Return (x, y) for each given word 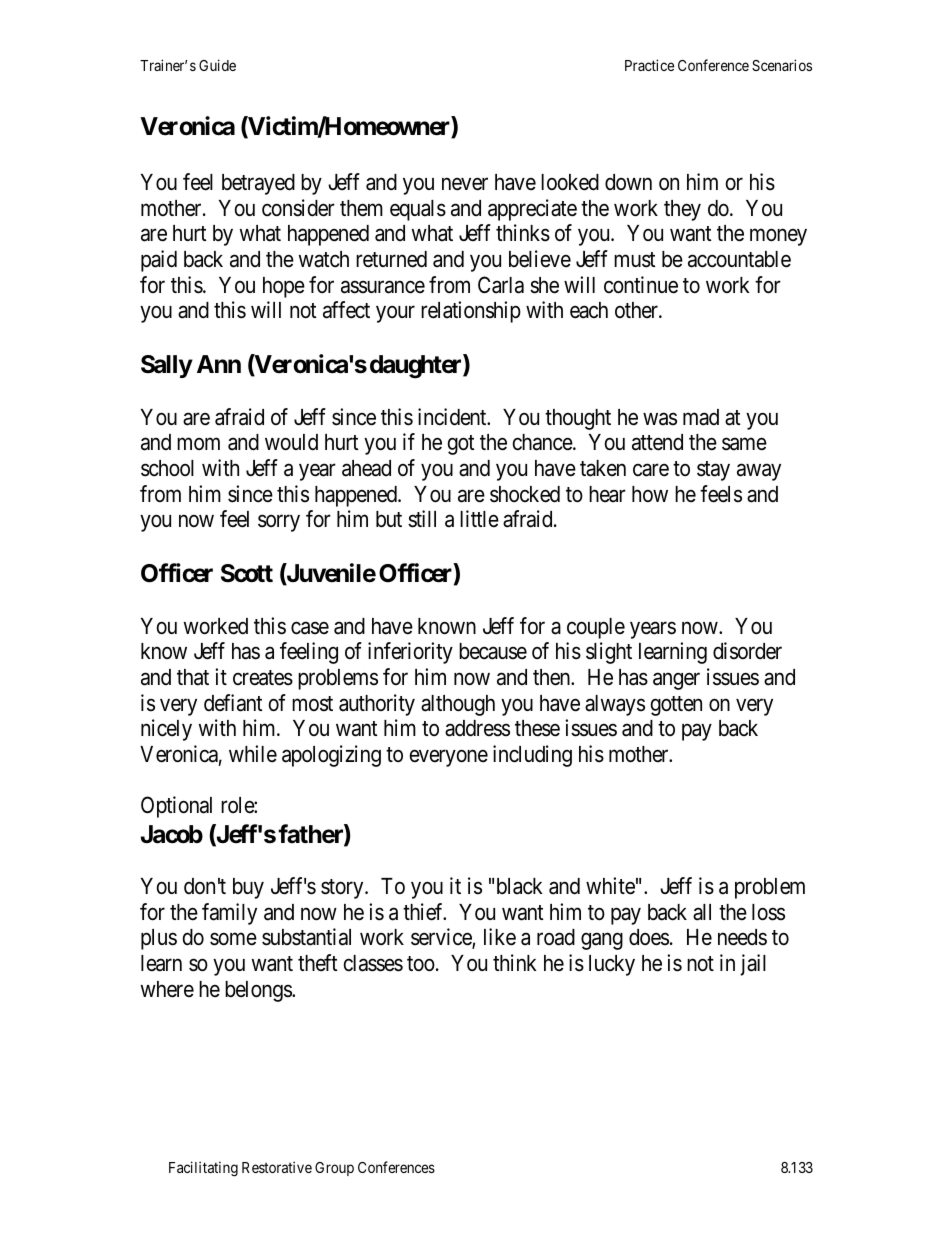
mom (198, 444)
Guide (217, 65)
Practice (649, 65)
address (477, 728)
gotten (676, 706)
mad (701, 417)
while (253, 754)
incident (453, 417)
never (465, 184)
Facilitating (203, 1169)
